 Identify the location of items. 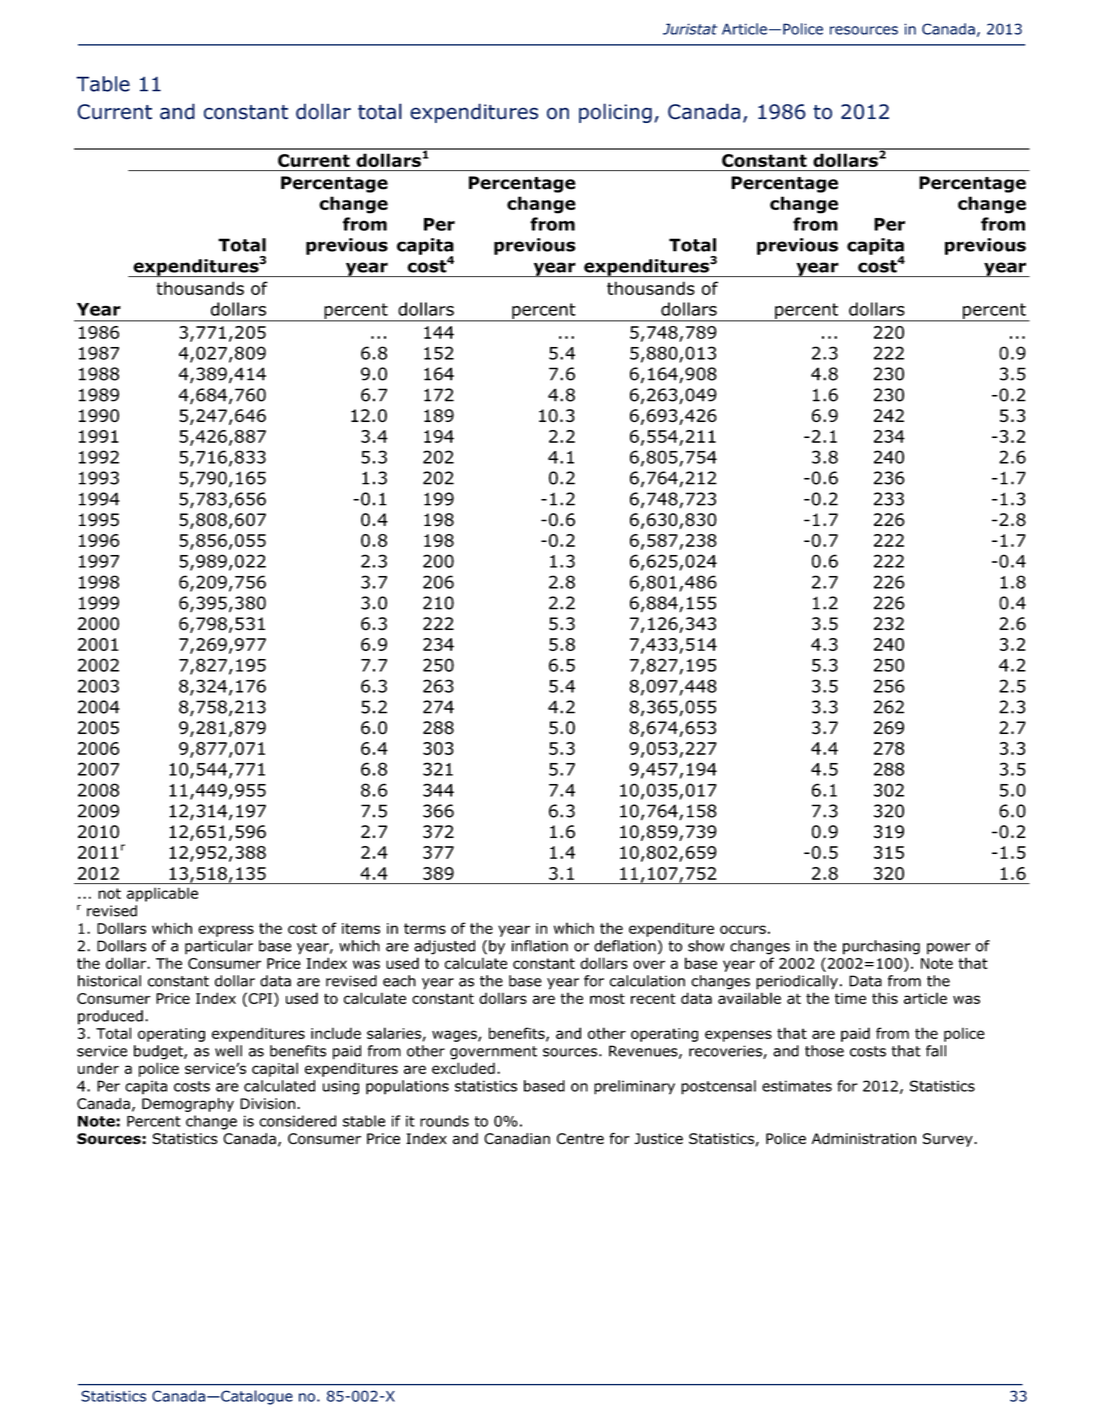
(361, 928).
